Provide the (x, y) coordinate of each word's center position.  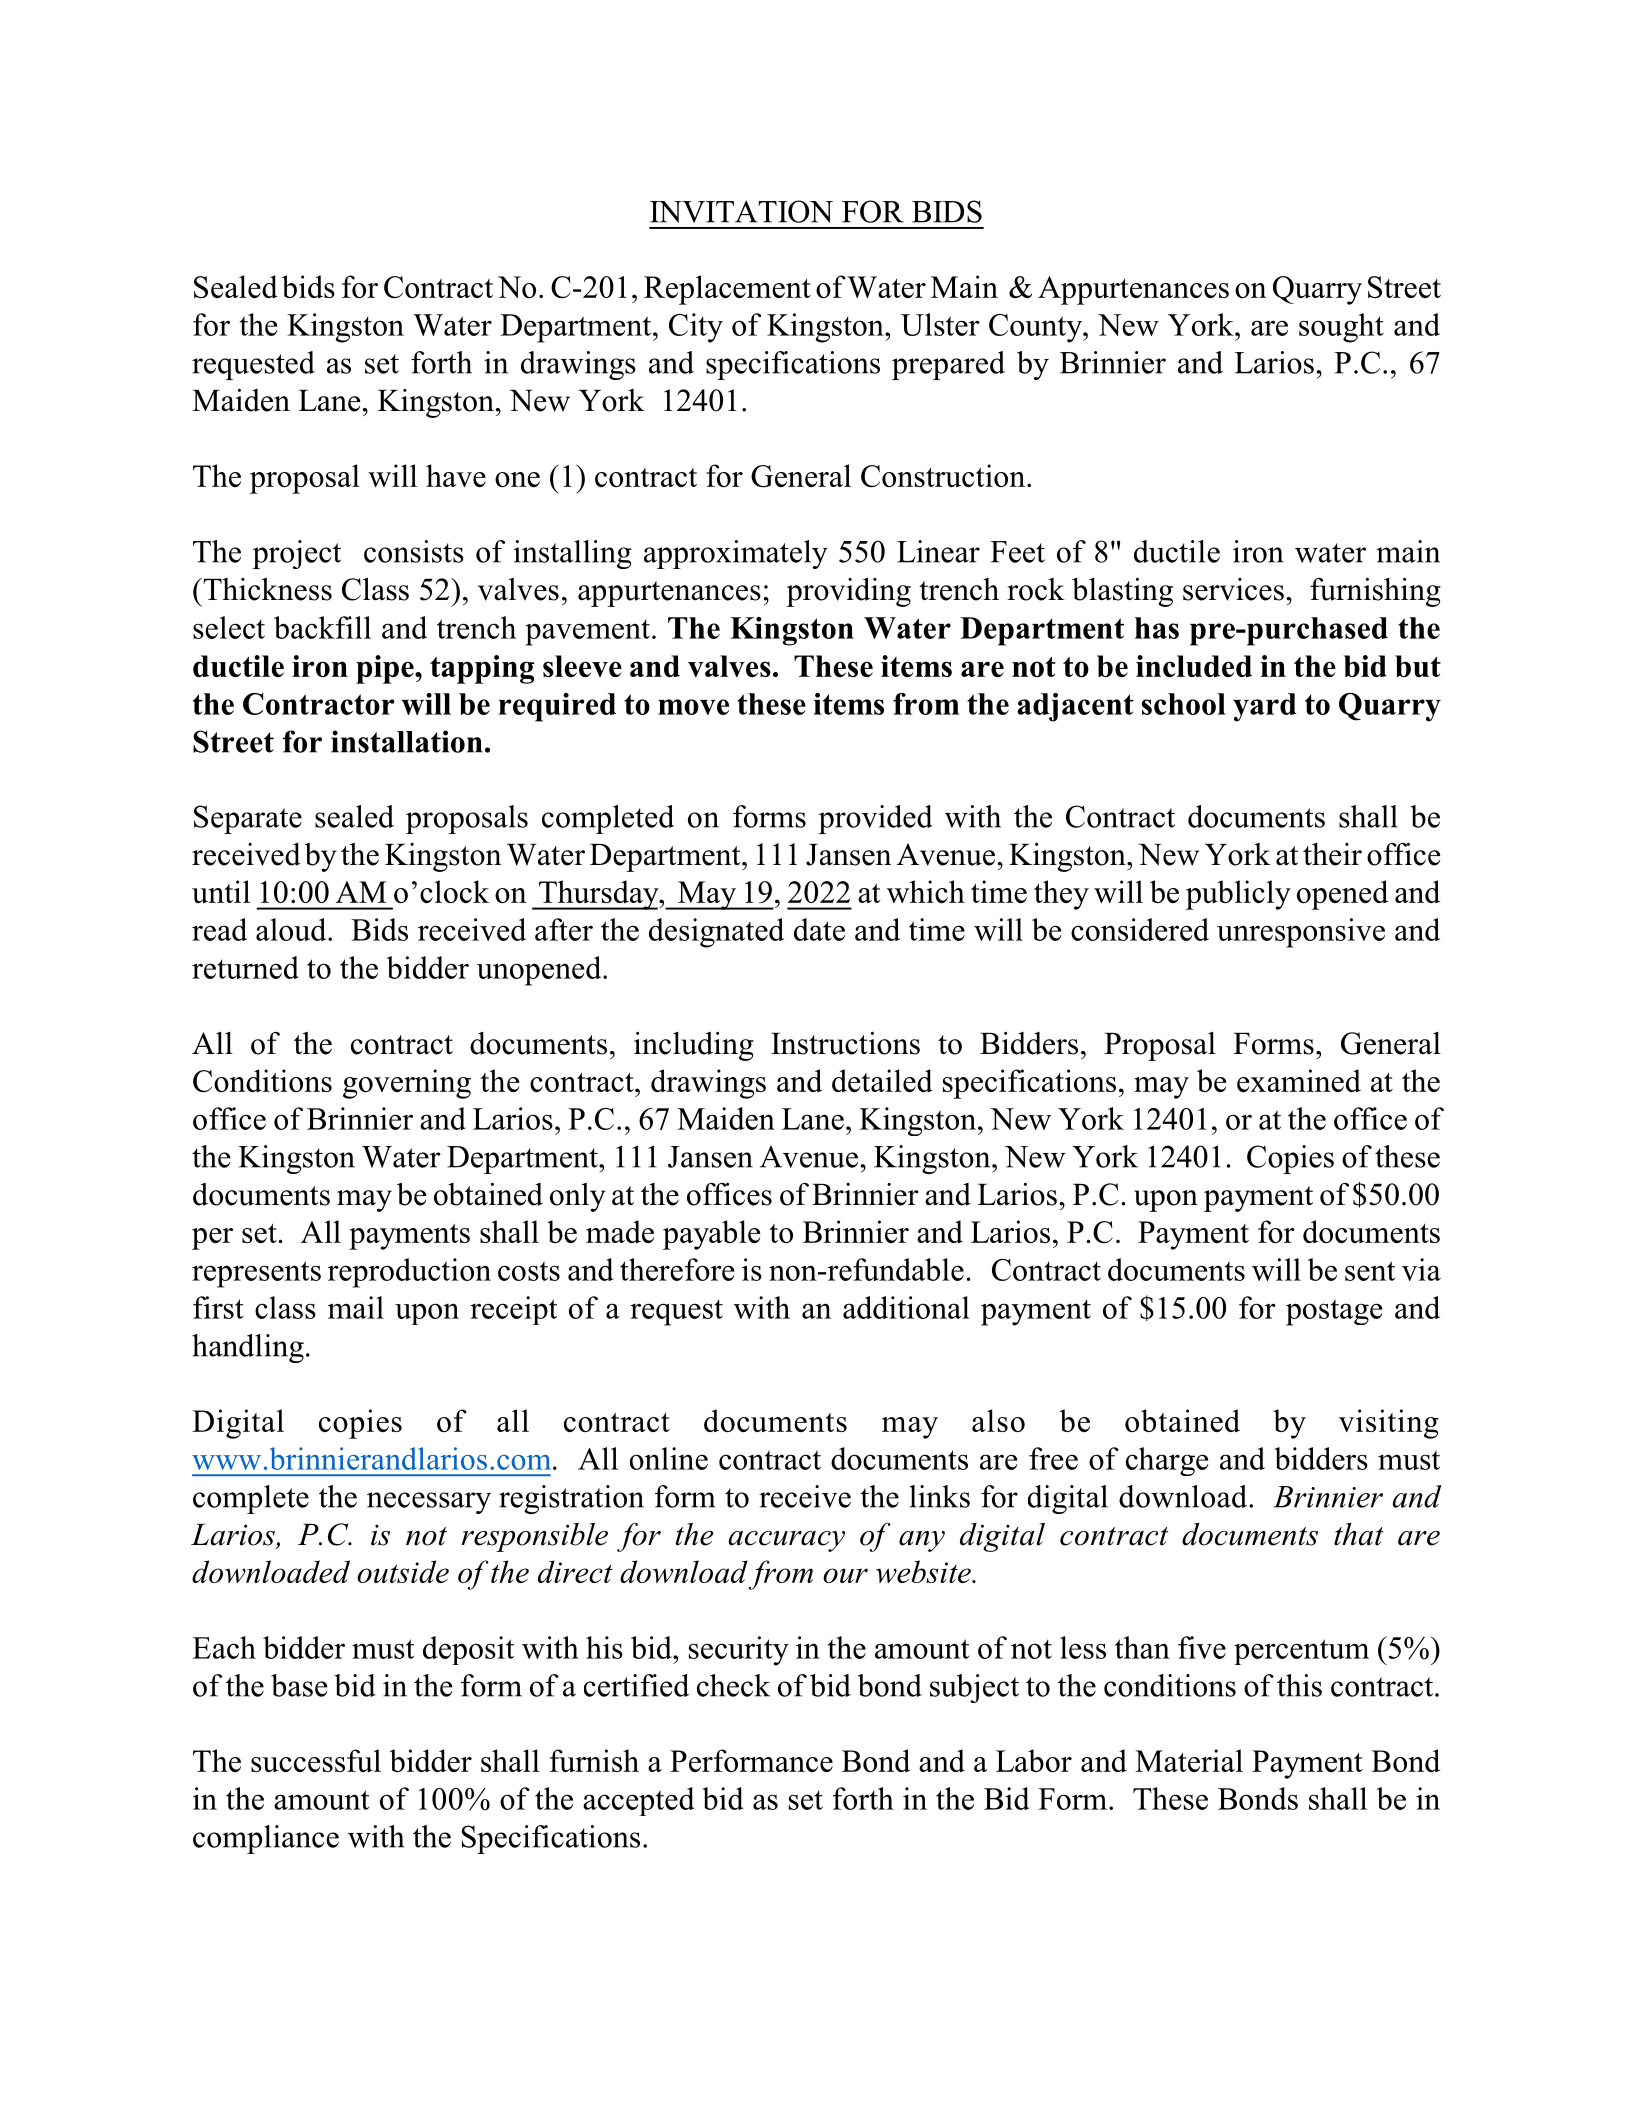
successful (316, 1760)
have (456, 475)
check (733, 1685)
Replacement (727, 290)
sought (1341, 328)
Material (1189, 1760)
